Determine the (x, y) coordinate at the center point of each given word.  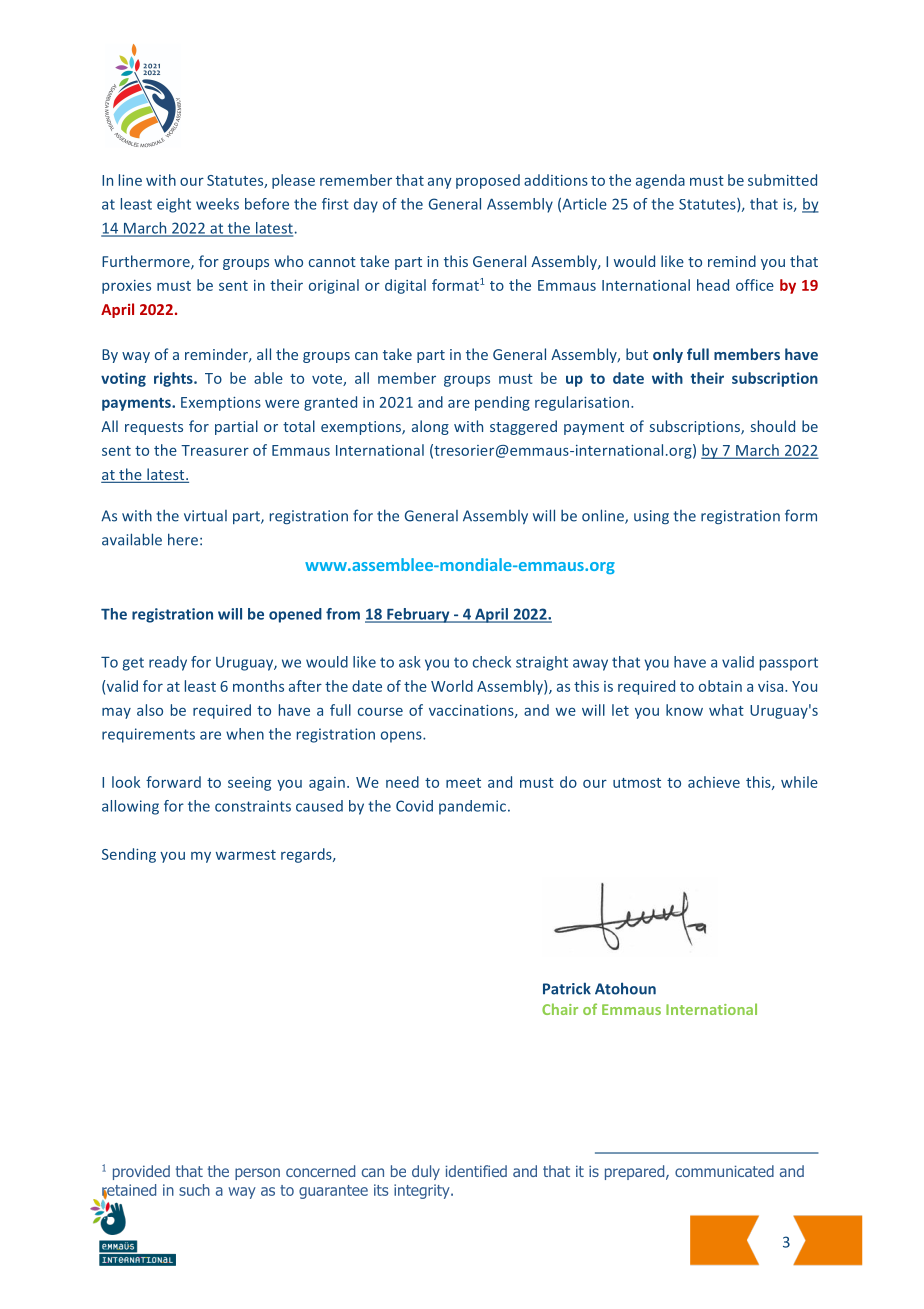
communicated (724, 1171)
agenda (660, 181)
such (194, 1190)
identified (476, 1171)
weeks (217, 204)
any (440, 183)
